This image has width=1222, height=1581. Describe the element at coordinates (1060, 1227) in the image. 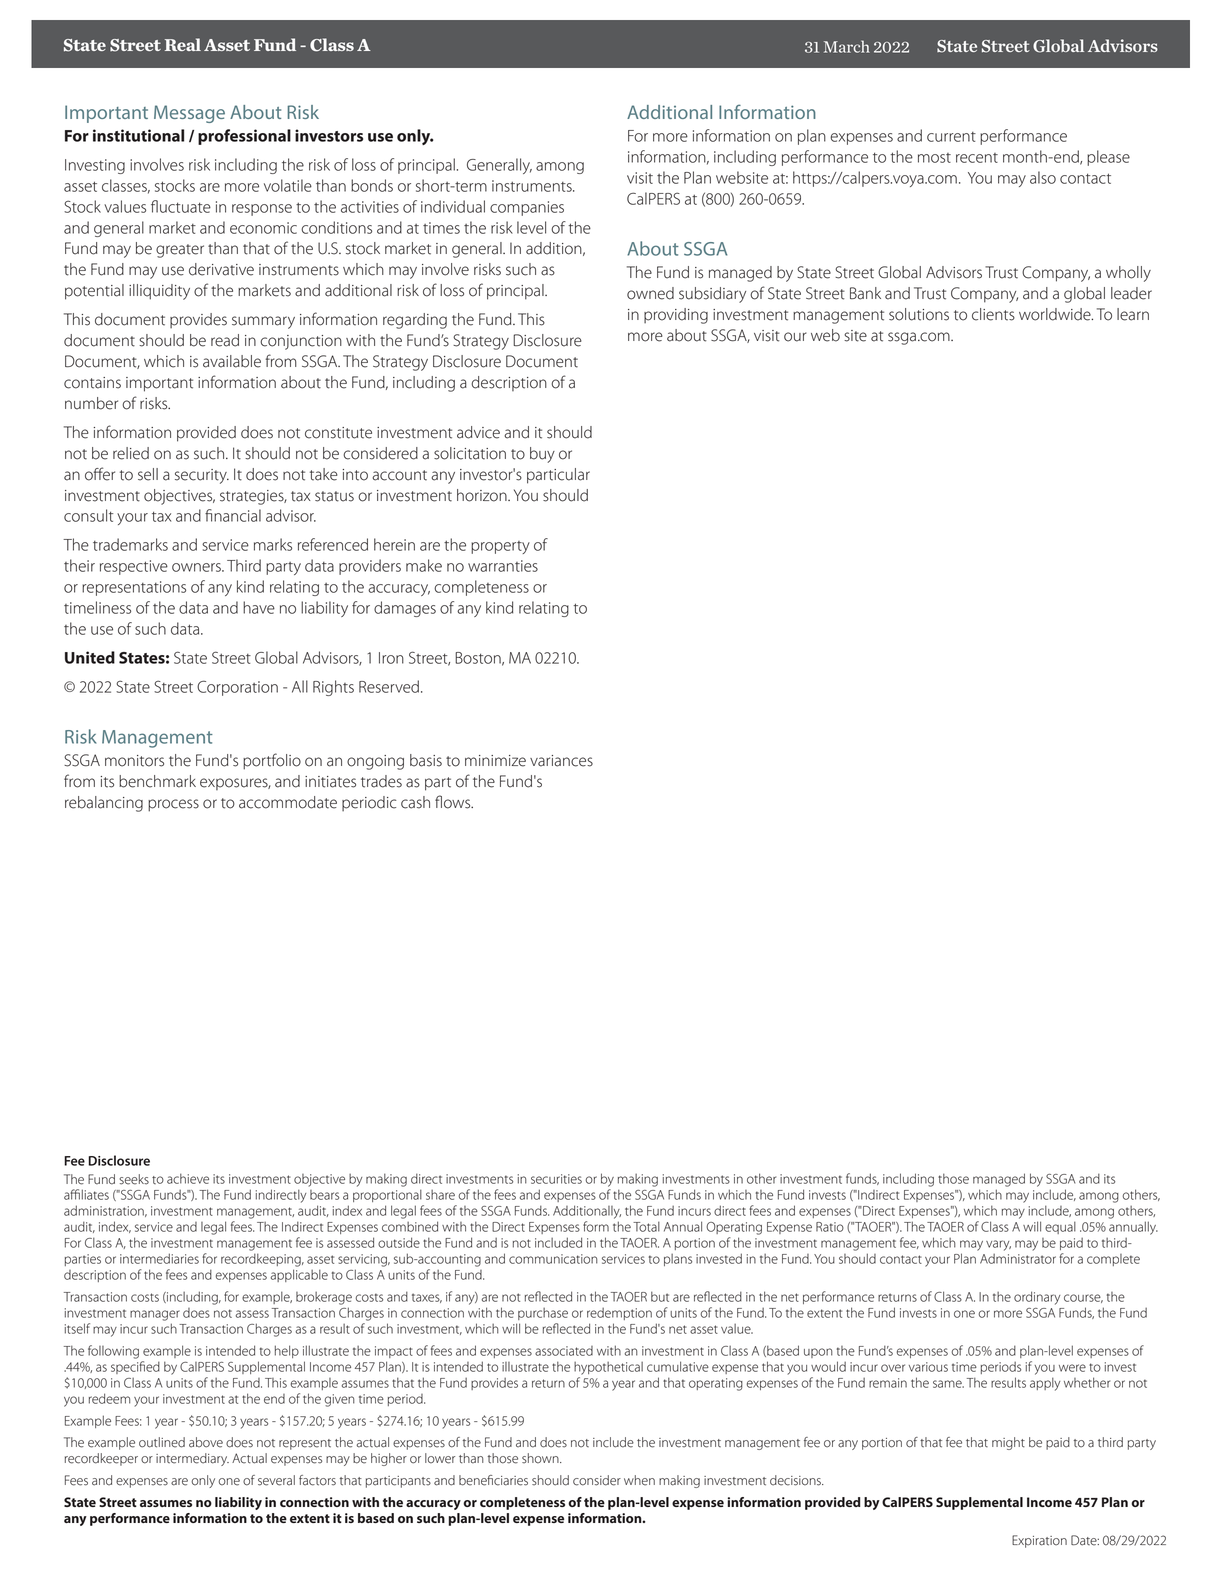

I see `equal` at that location.
